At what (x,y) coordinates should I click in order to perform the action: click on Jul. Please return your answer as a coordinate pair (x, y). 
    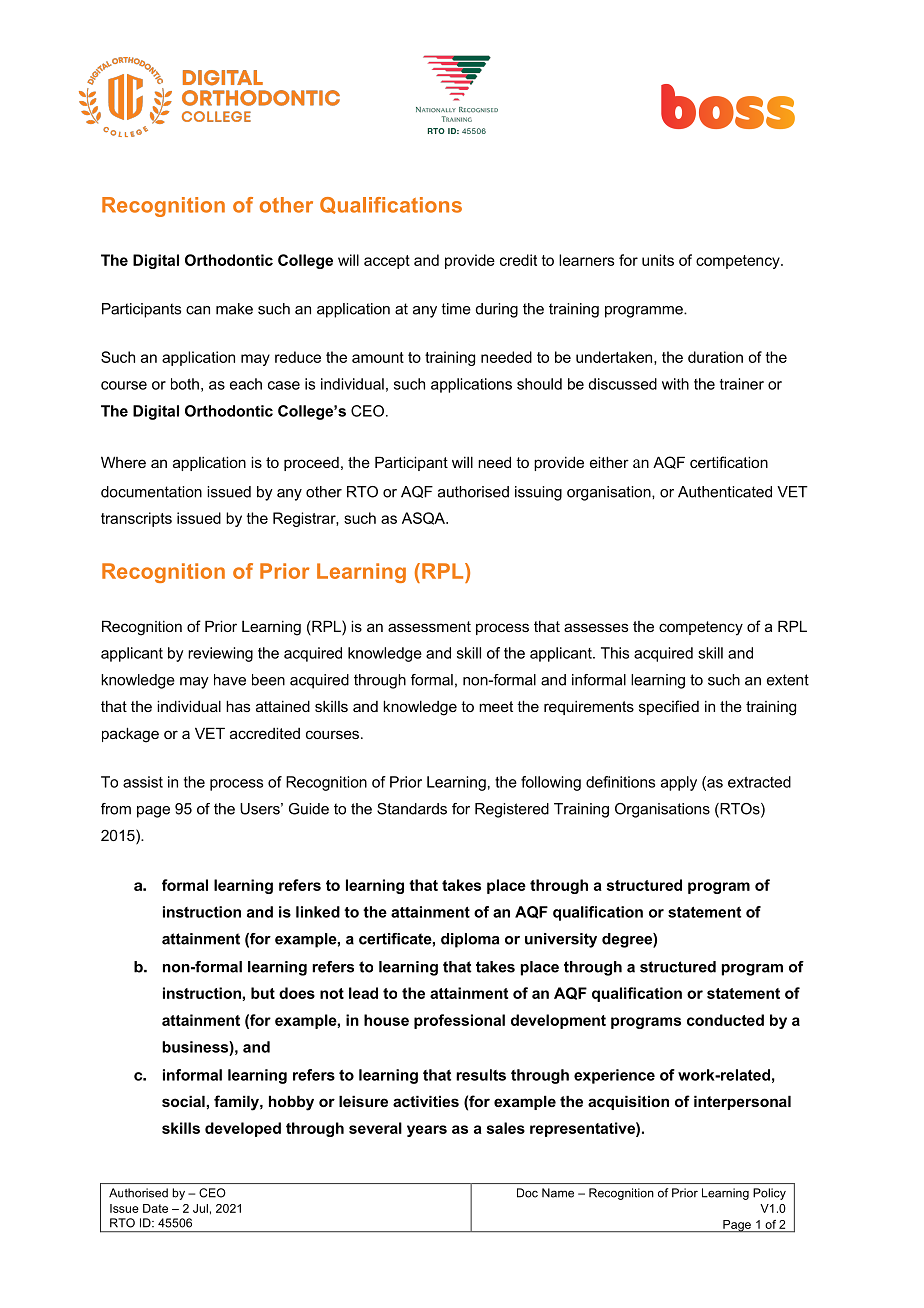
    Looking at the image, I should click on (200, 1208).
